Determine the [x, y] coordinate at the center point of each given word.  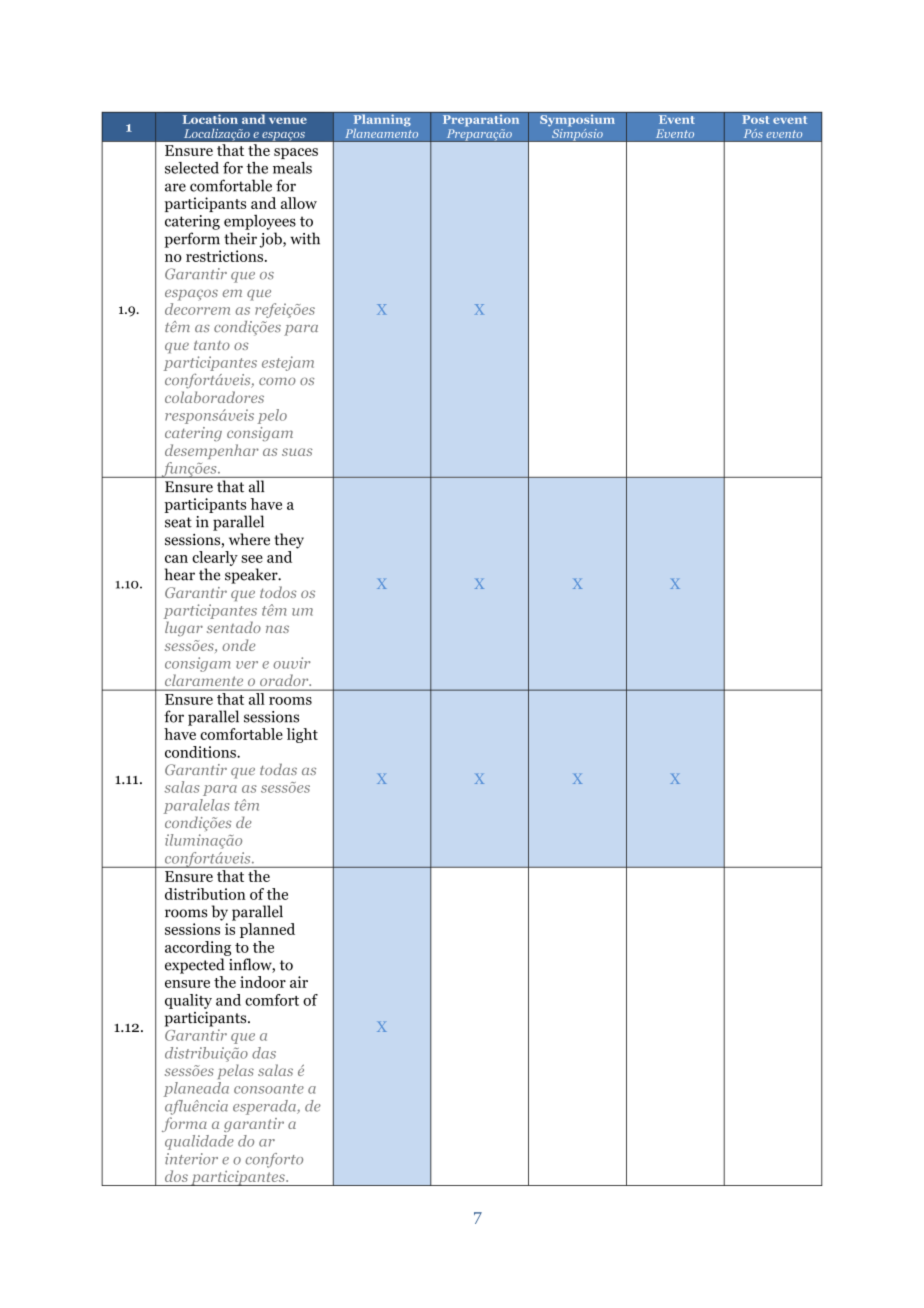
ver [247, 665]
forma [184, 1124]
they [289, 541]
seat [178, 522]
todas [278, 769]
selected [192, 168]
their [240, 238]
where [249, 539]
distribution [205, 894]
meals [292, 168]
